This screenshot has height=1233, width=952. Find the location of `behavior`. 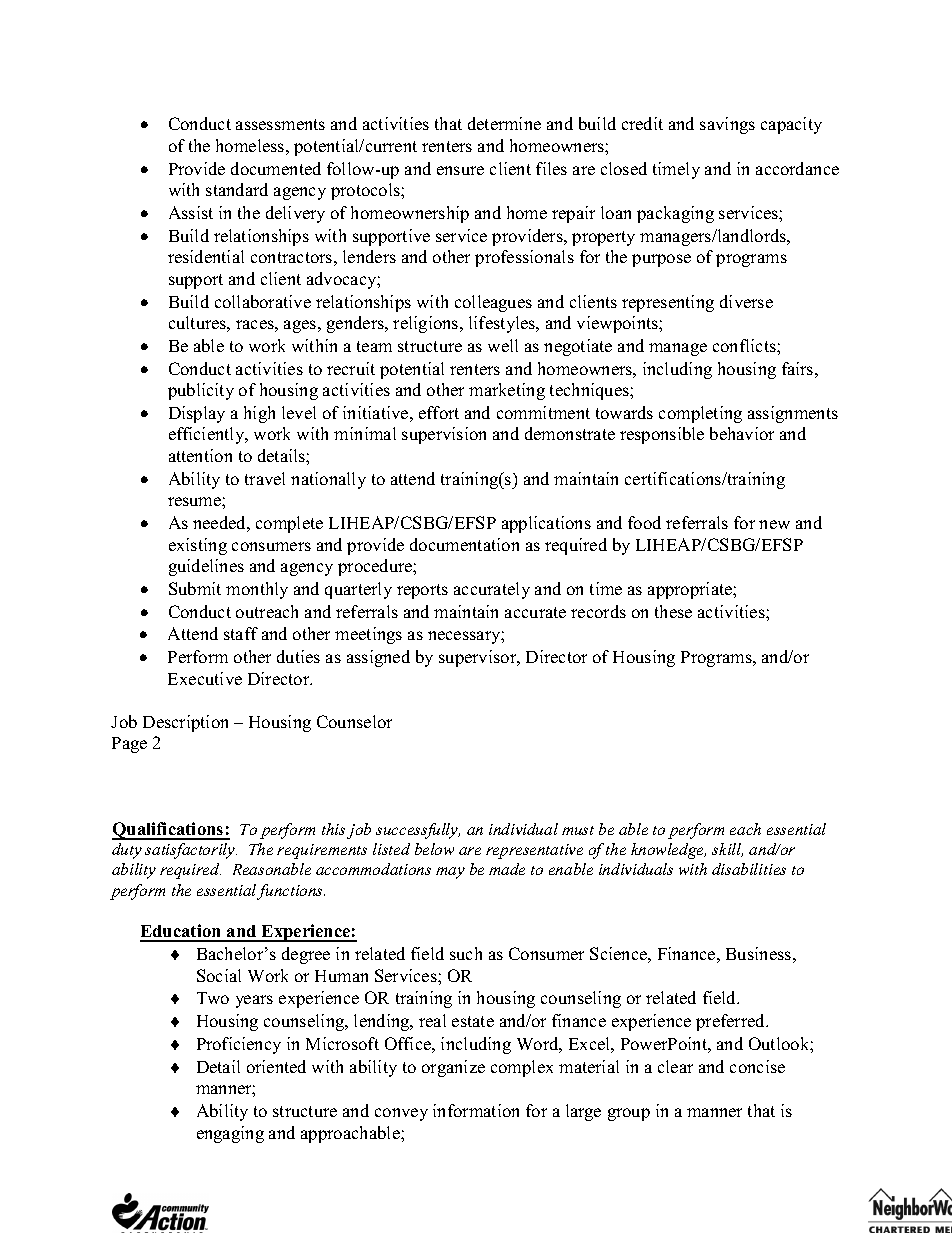

behavior is located at coordinates (742, 433).
